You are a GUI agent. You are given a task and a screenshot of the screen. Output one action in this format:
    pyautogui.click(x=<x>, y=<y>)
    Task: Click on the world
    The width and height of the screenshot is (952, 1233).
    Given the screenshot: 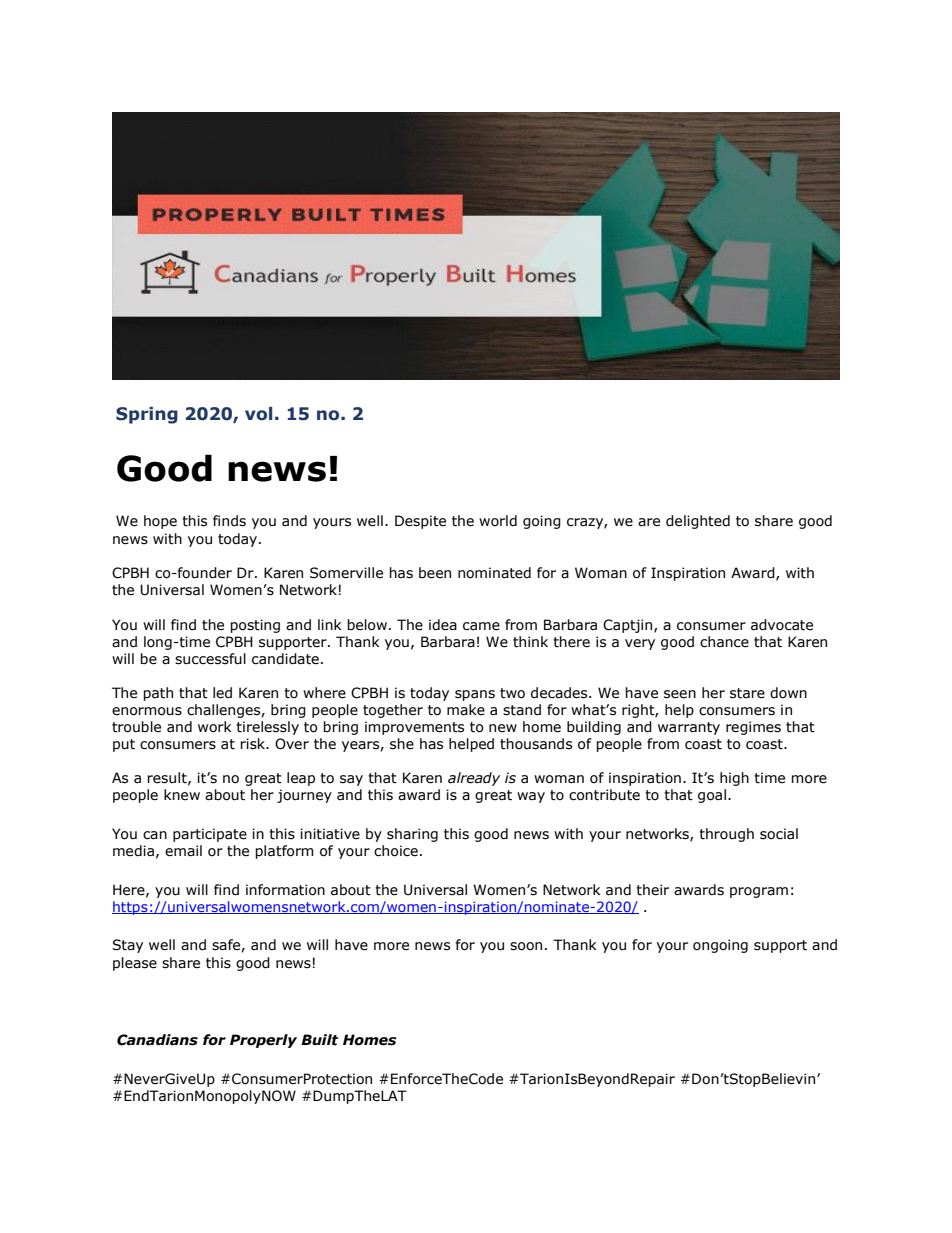 What is the action you would take?
    pyautogui.click(x=498, y=521)
